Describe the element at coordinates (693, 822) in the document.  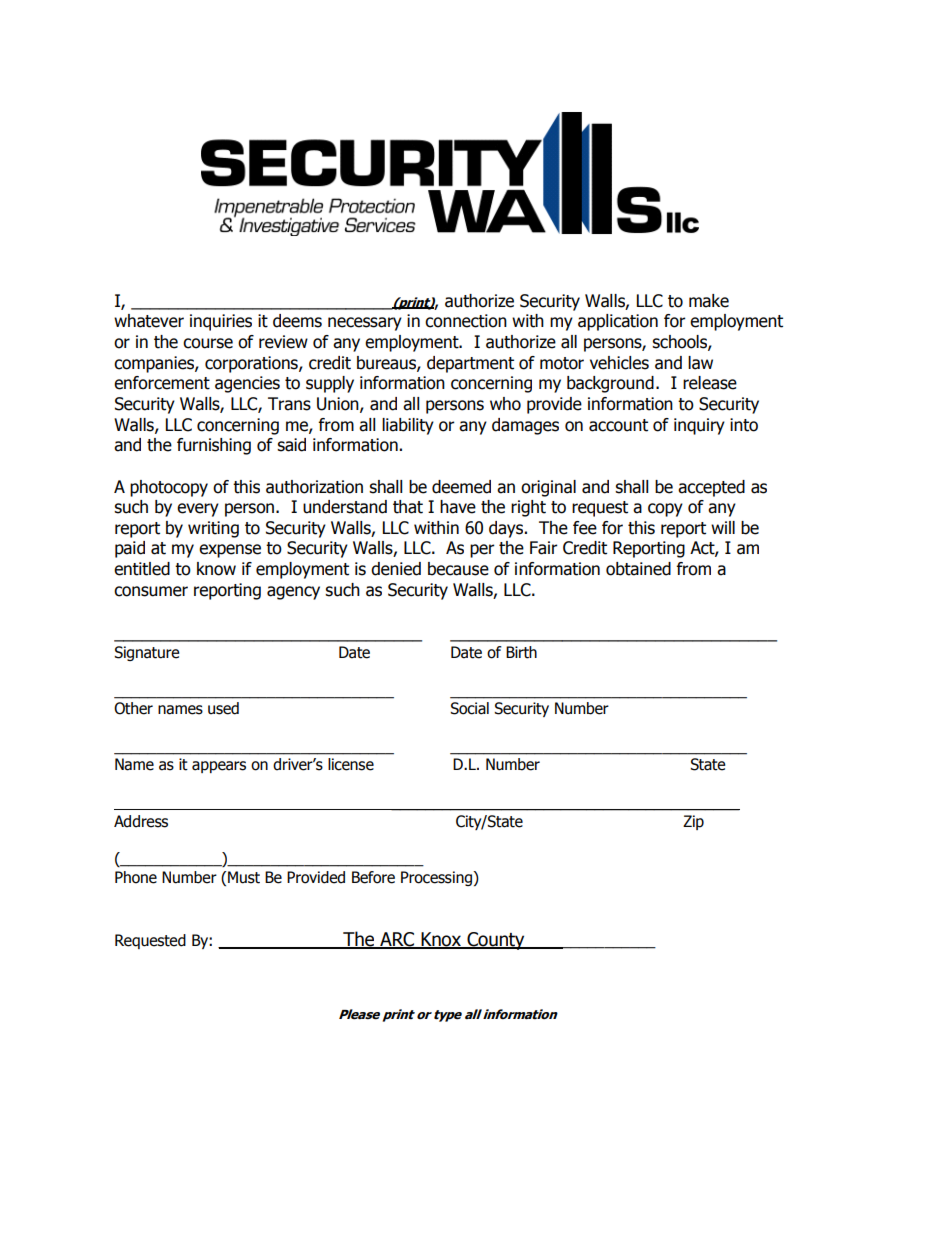
I see `Zip` at that location.
